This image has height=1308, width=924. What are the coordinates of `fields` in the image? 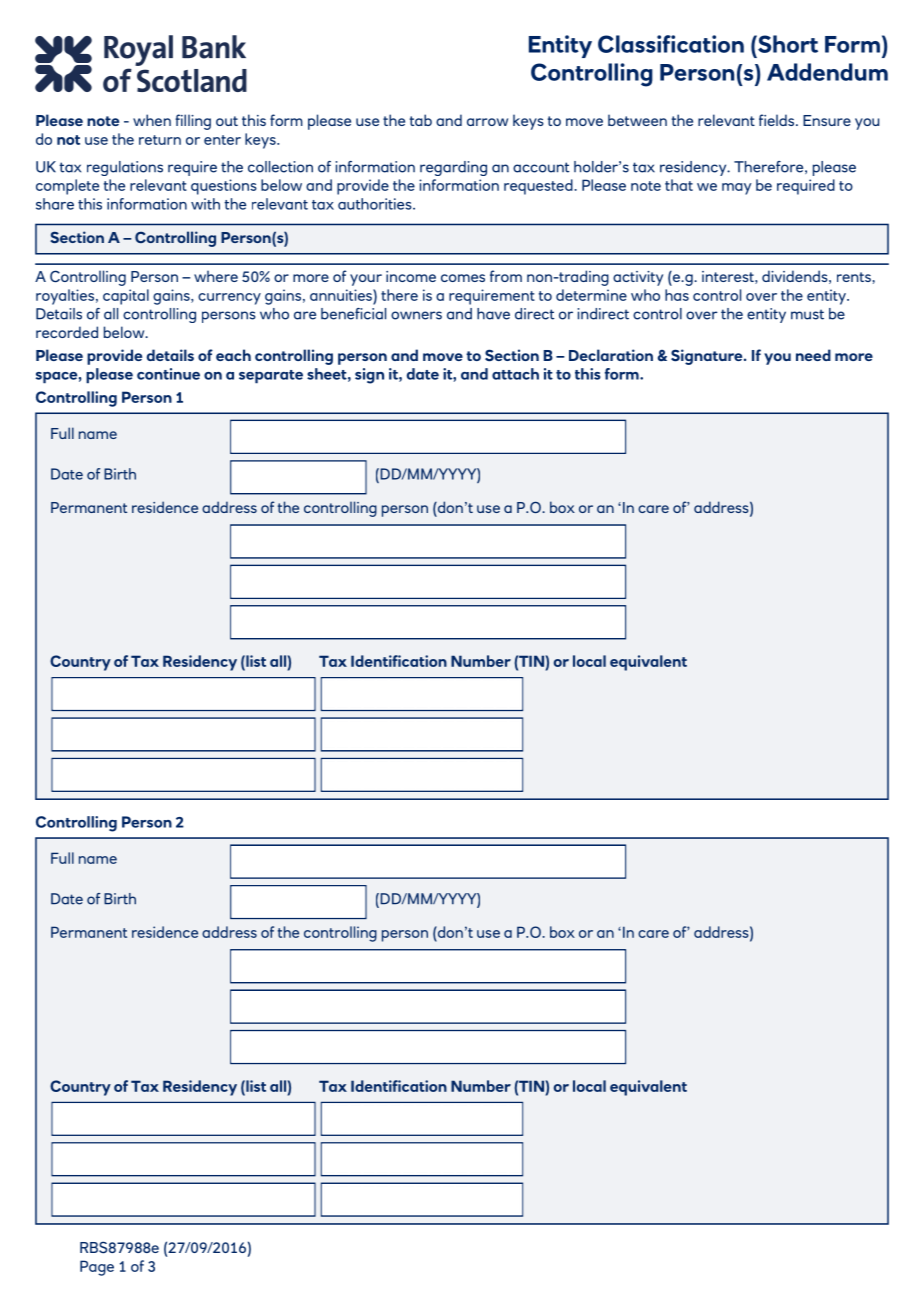 It's located at (778, 120).
